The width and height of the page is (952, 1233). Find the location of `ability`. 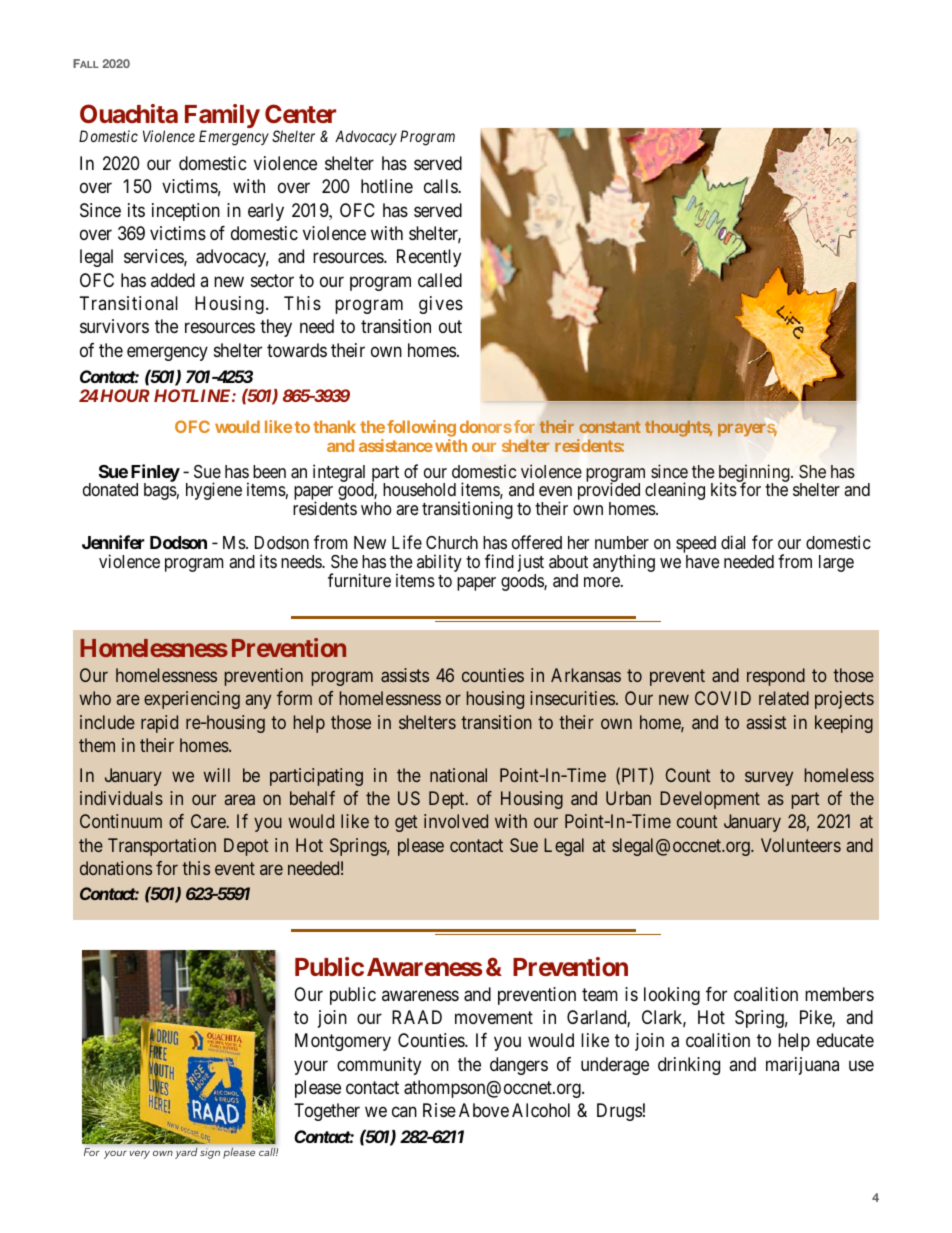

ability is located at coordinates (439, 563).
